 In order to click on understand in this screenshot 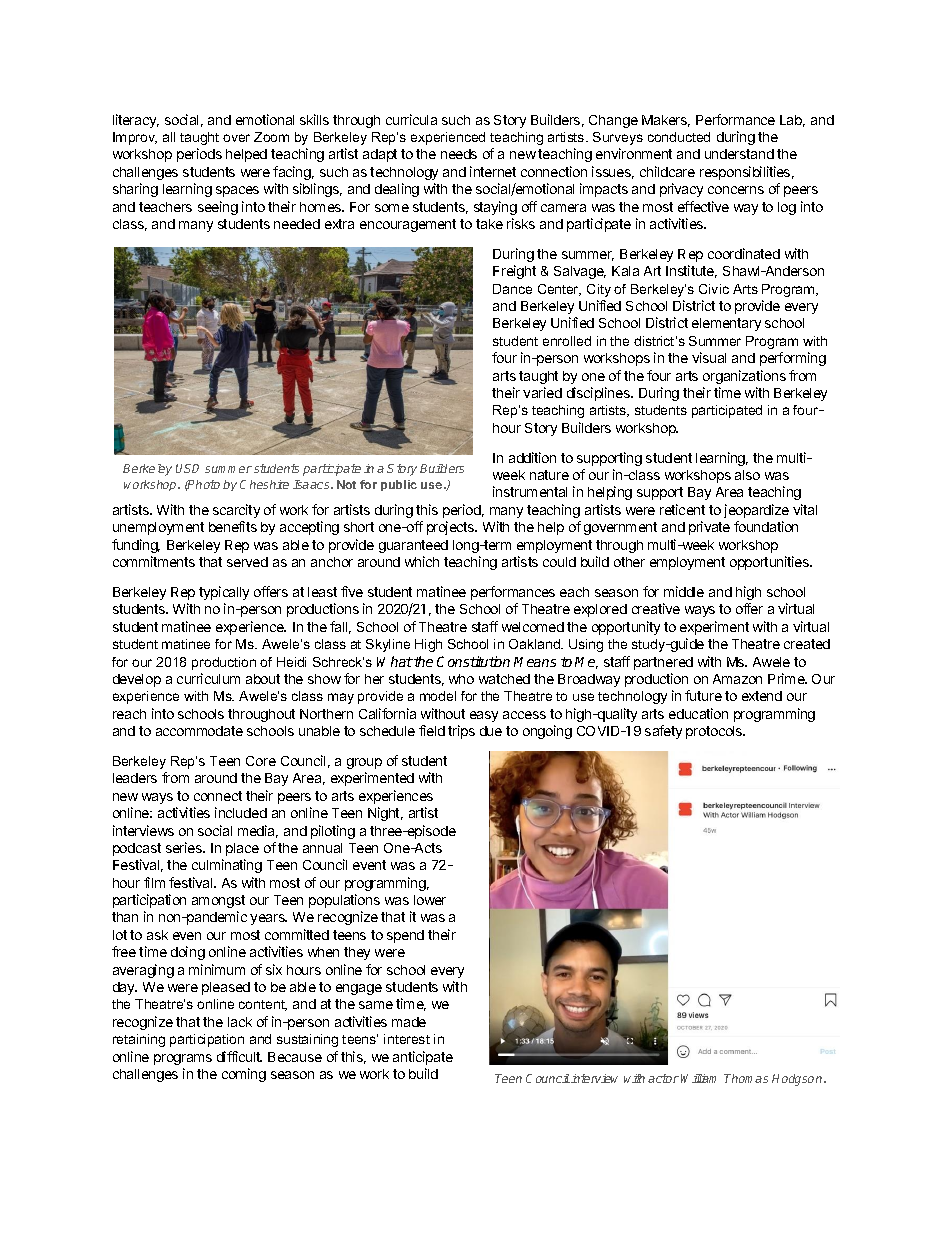, I will do `click(739, 154)`.
